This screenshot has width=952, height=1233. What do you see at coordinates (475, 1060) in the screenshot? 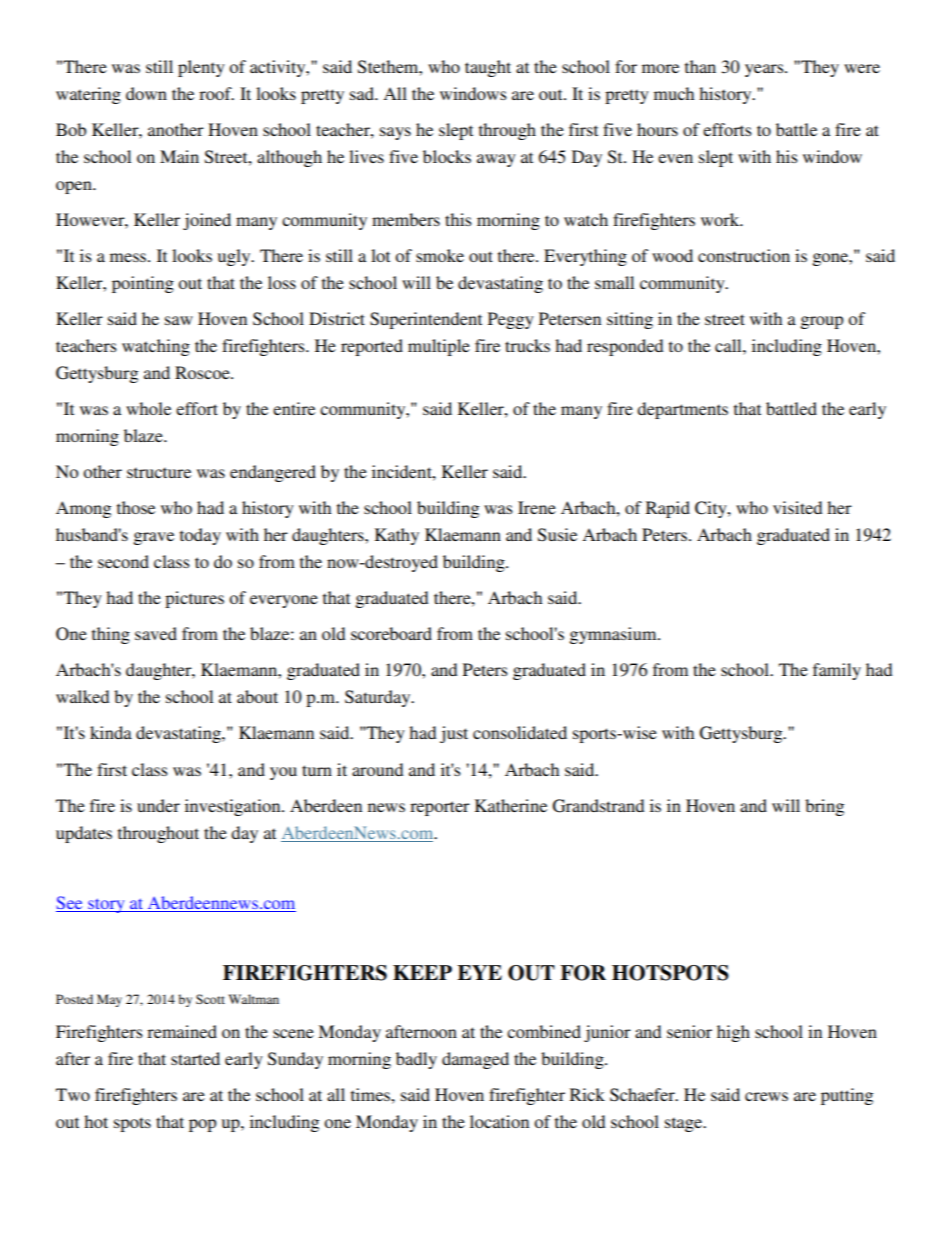
I see `damaged` at bounding box center [475, 1060].
